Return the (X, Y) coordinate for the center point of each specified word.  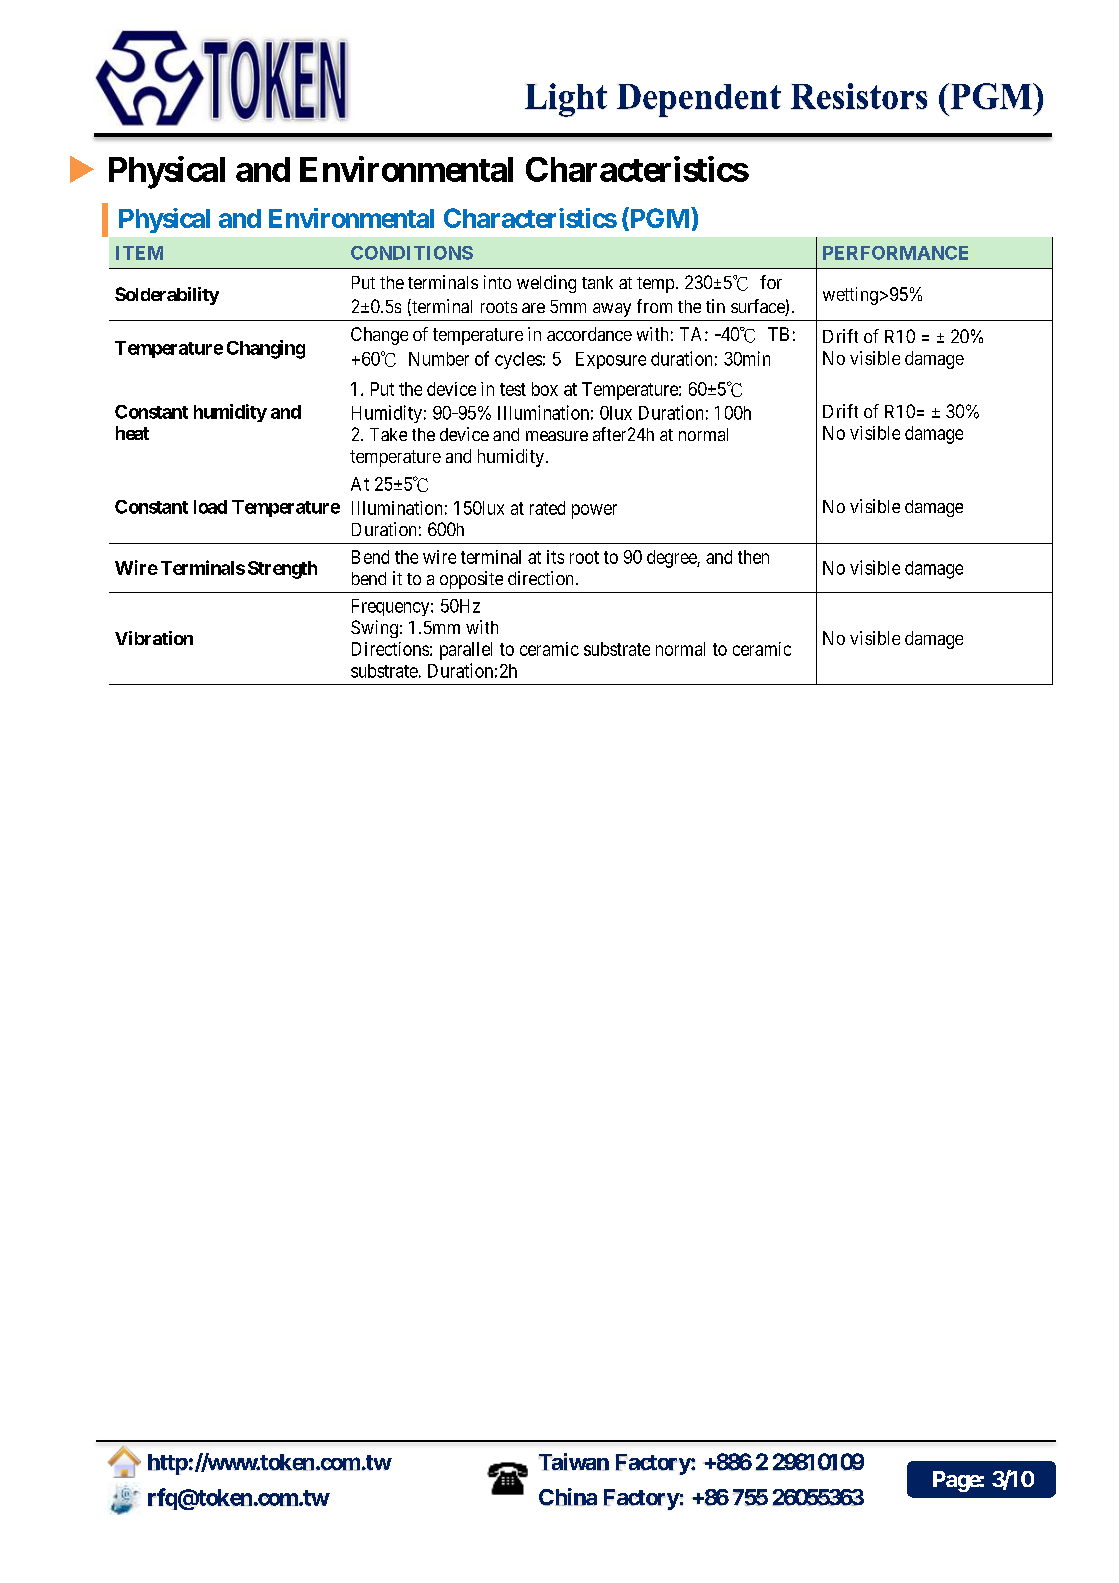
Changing (266, 349)
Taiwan (574, 1462)
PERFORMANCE (895, 253)
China (568, 1497)
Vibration (154, 638)
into (497, 282)
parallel (466, 651)
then (753, 557)
